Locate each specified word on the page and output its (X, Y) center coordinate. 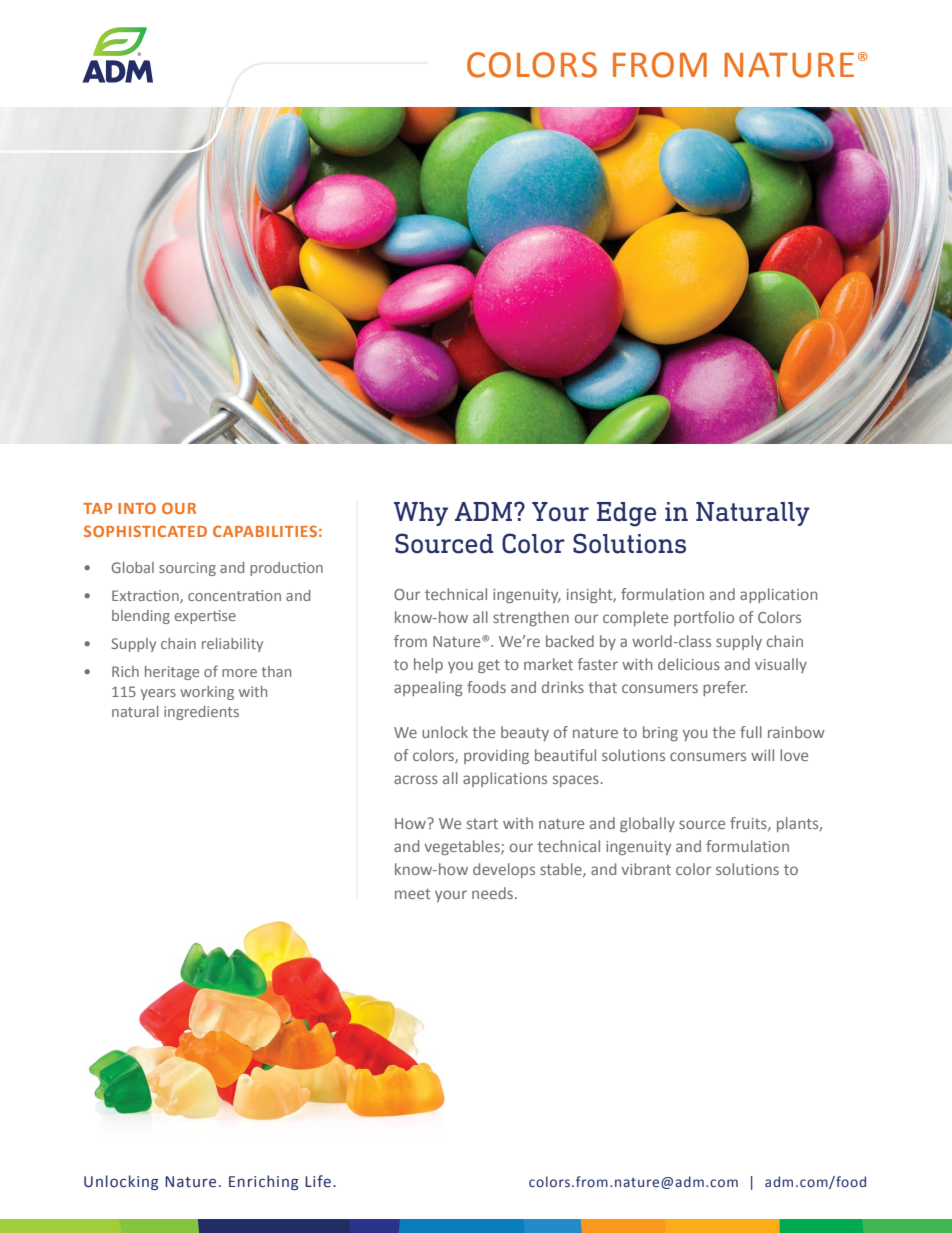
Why (421, 514)
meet (412, 893)
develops (504, 870)
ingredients (201, 713)
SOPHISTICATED (145, 531)
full (751, 732)
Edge (626, 514)
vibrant (646, 869)
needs (494, 893)
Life (318, 1181)
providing (496, 756)
